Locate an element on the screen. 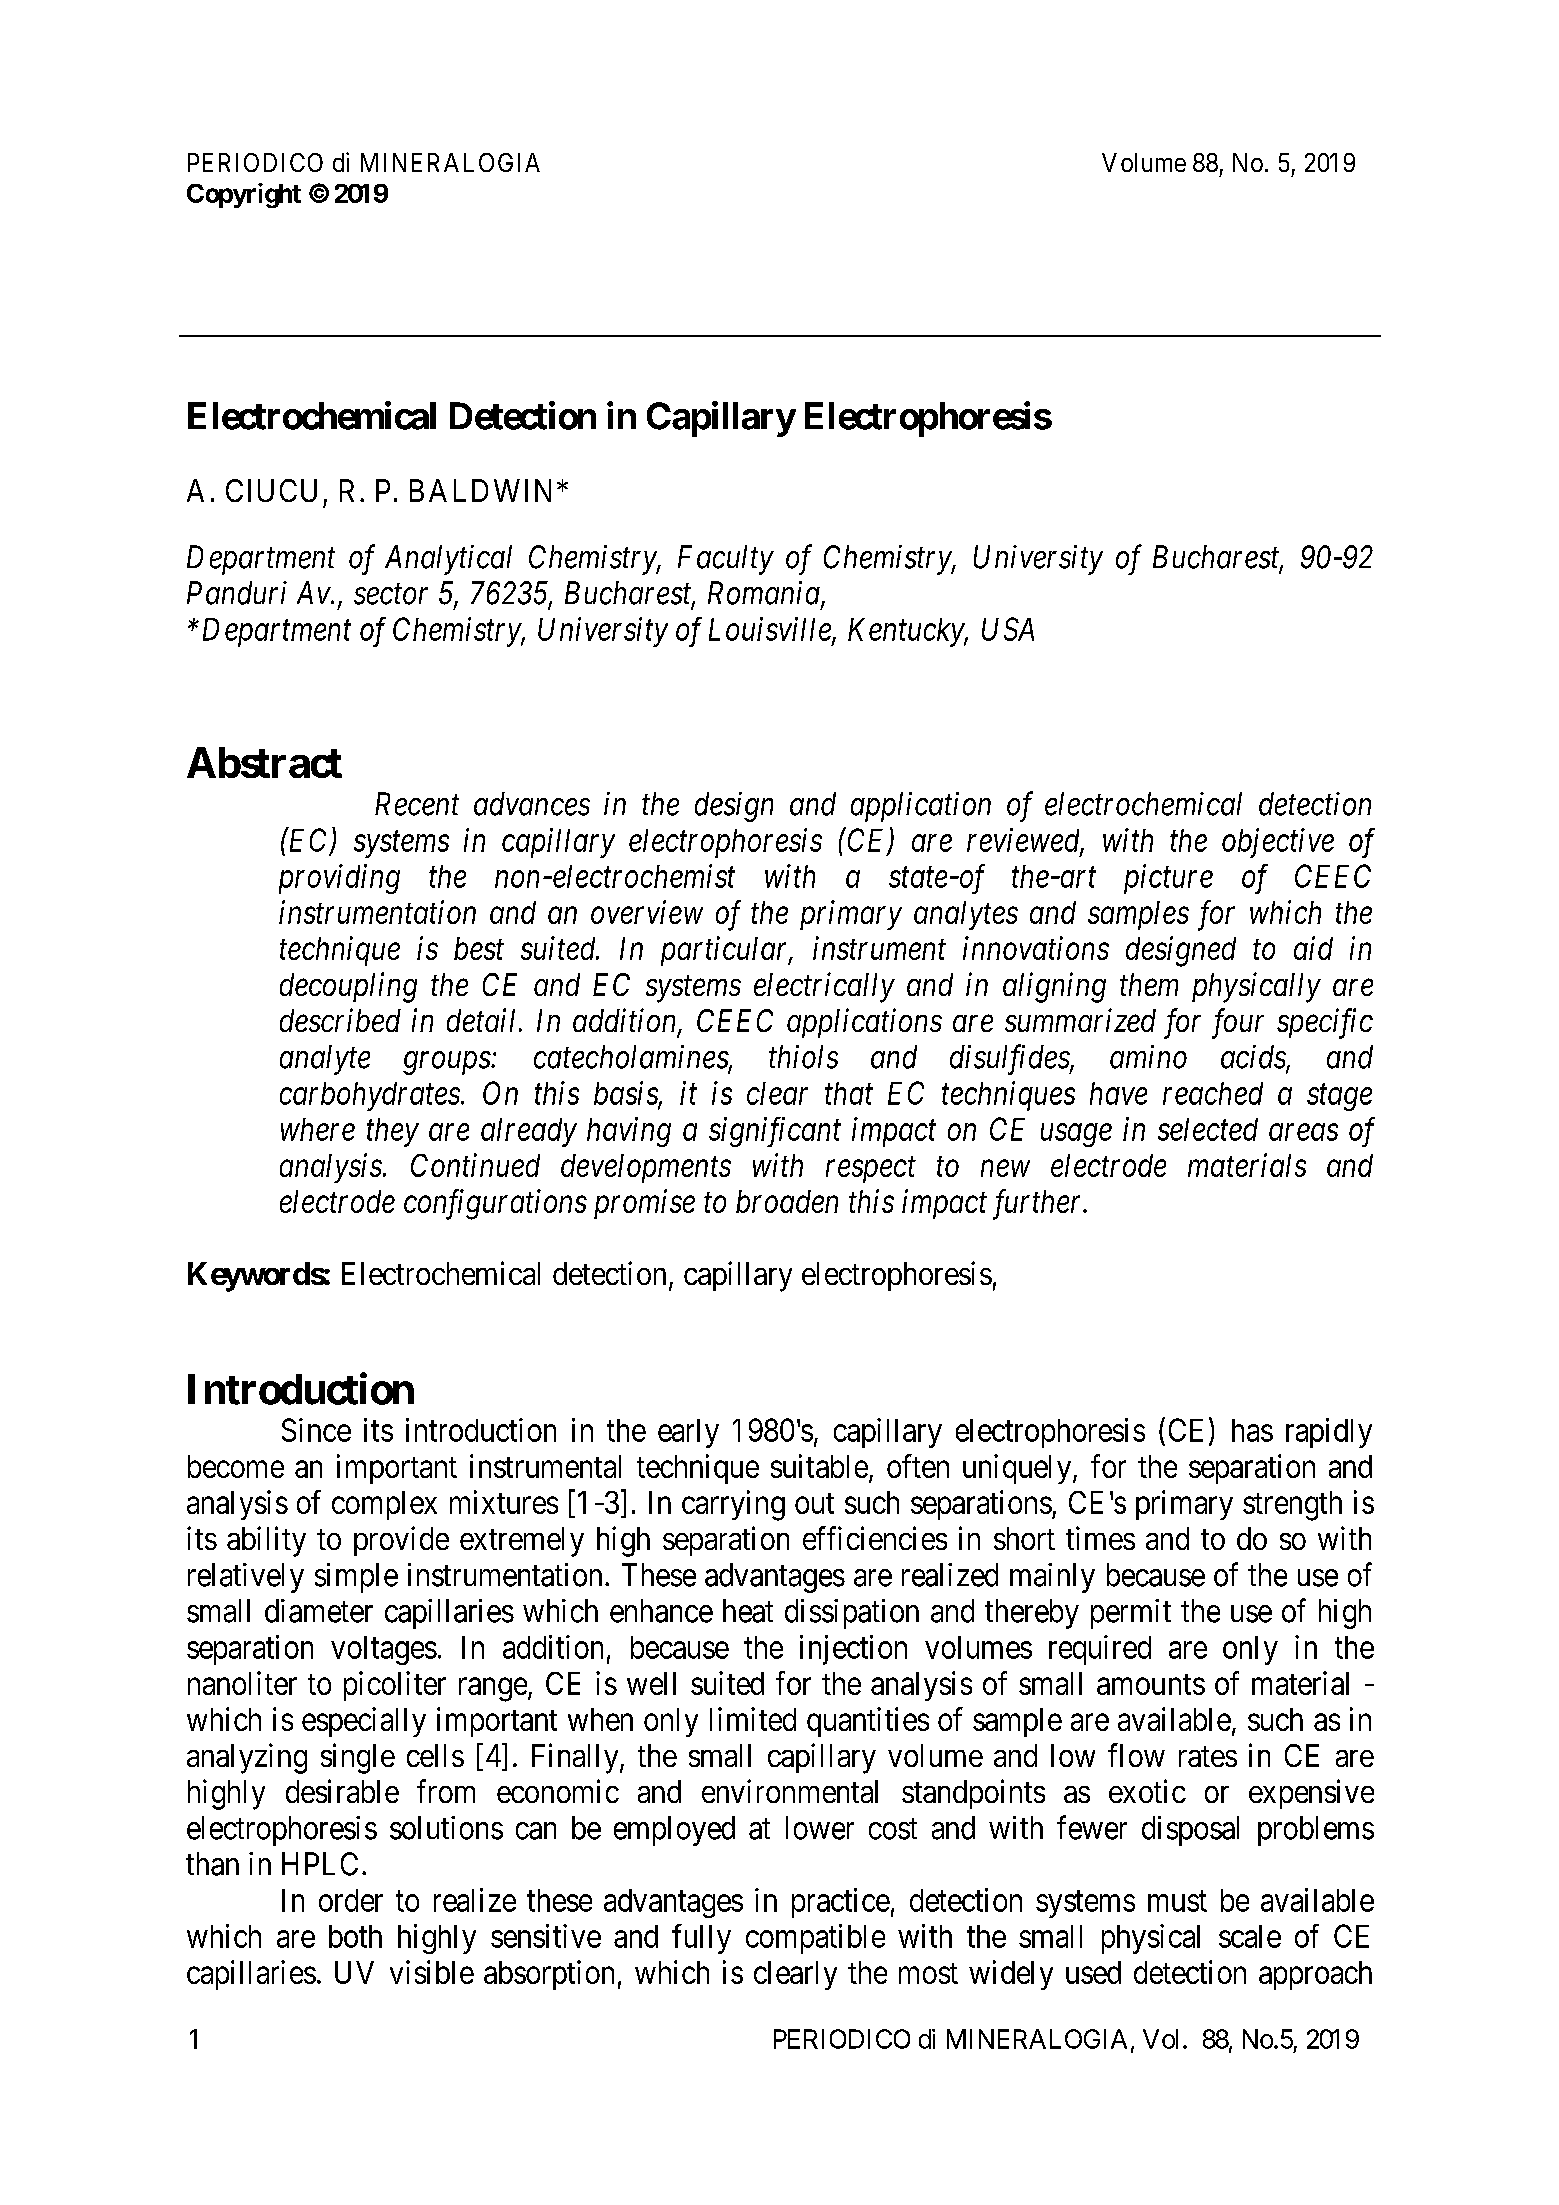 This screenshot has width=1559, height=2205. Copyright is located at coordinates (244, 195).
